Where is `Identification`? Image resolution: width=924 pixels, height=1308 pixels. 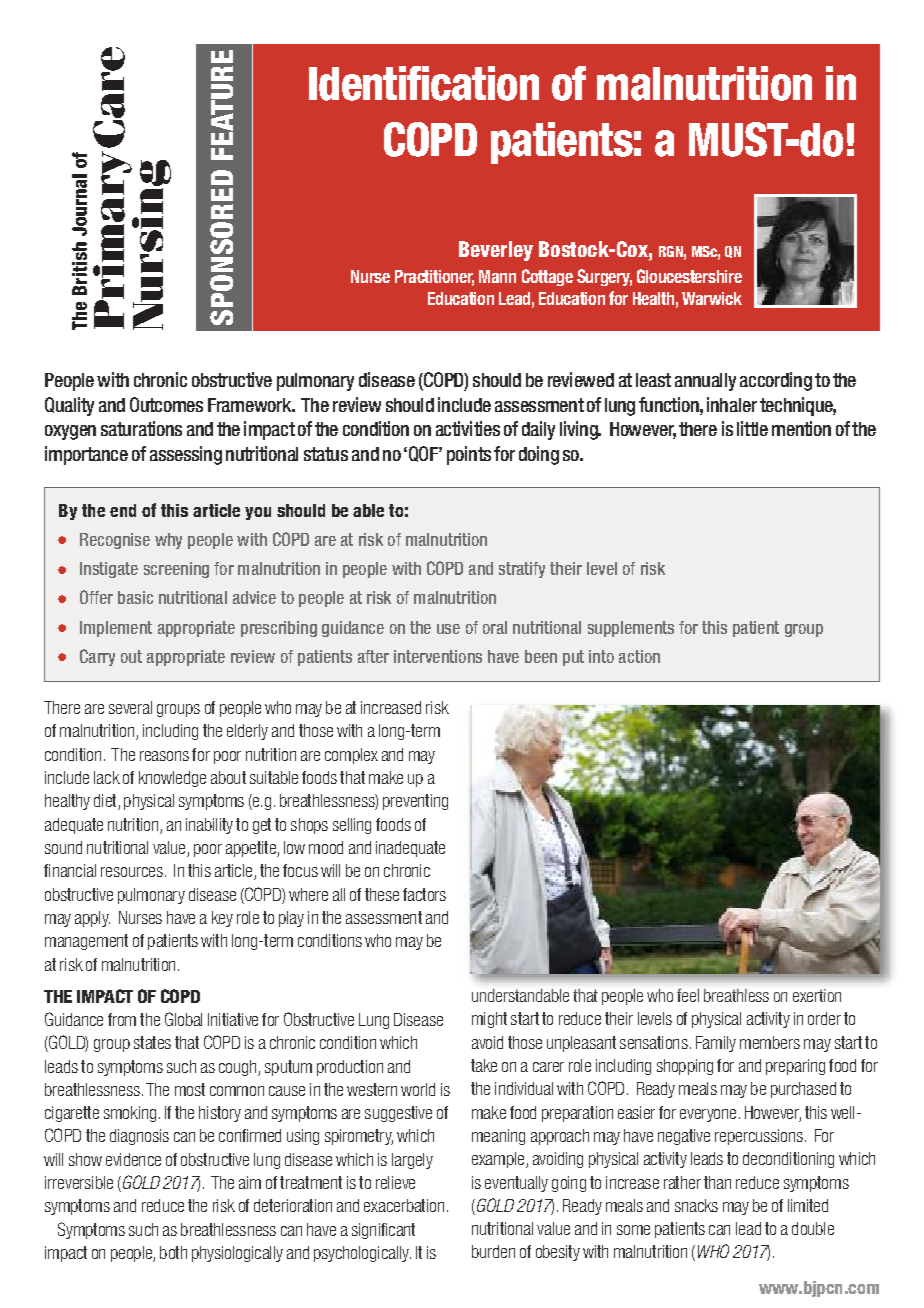
Identification is located at coordinates (424, 83).
